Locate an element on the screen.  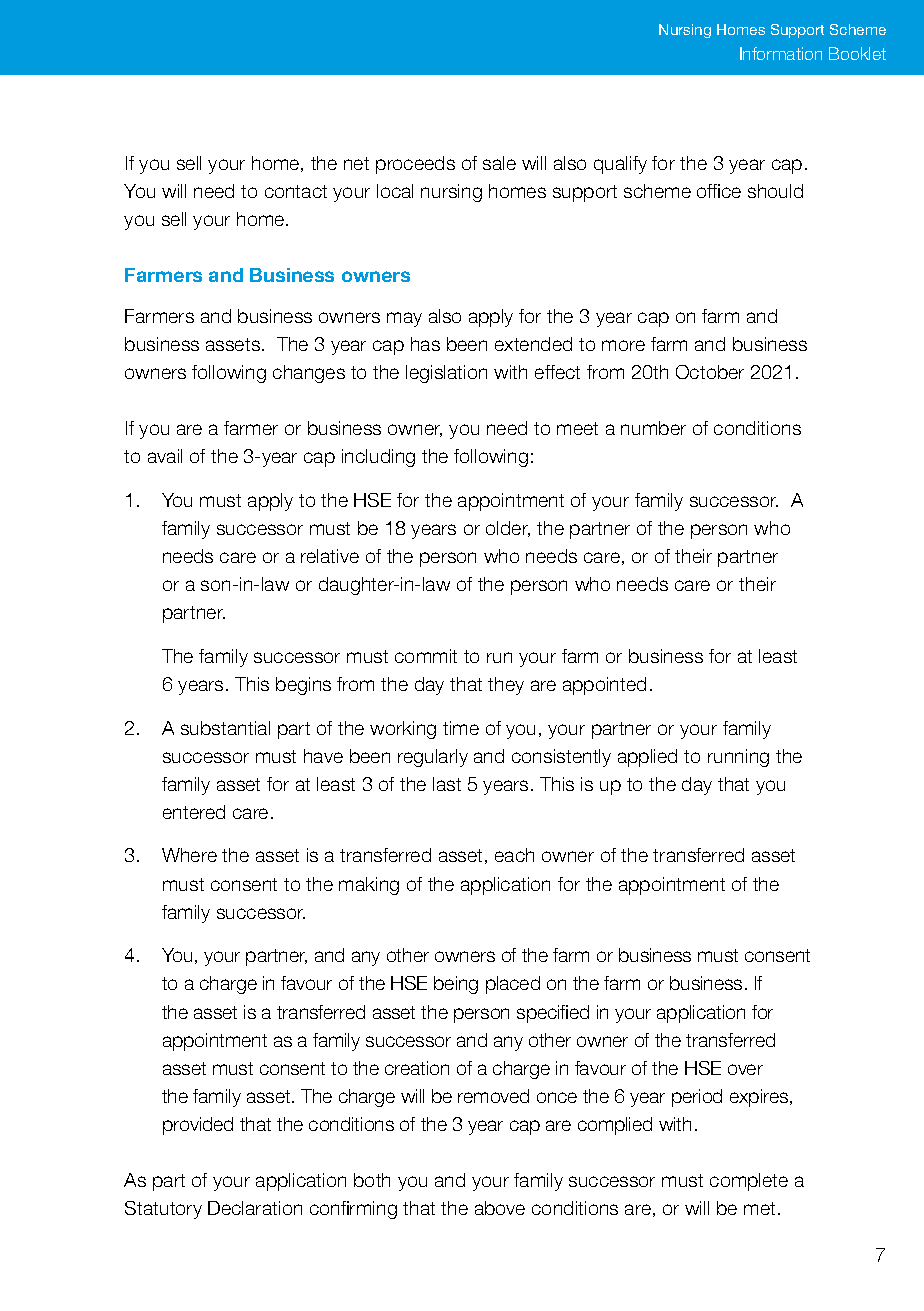
contact is located at coordinates (296, 191).
